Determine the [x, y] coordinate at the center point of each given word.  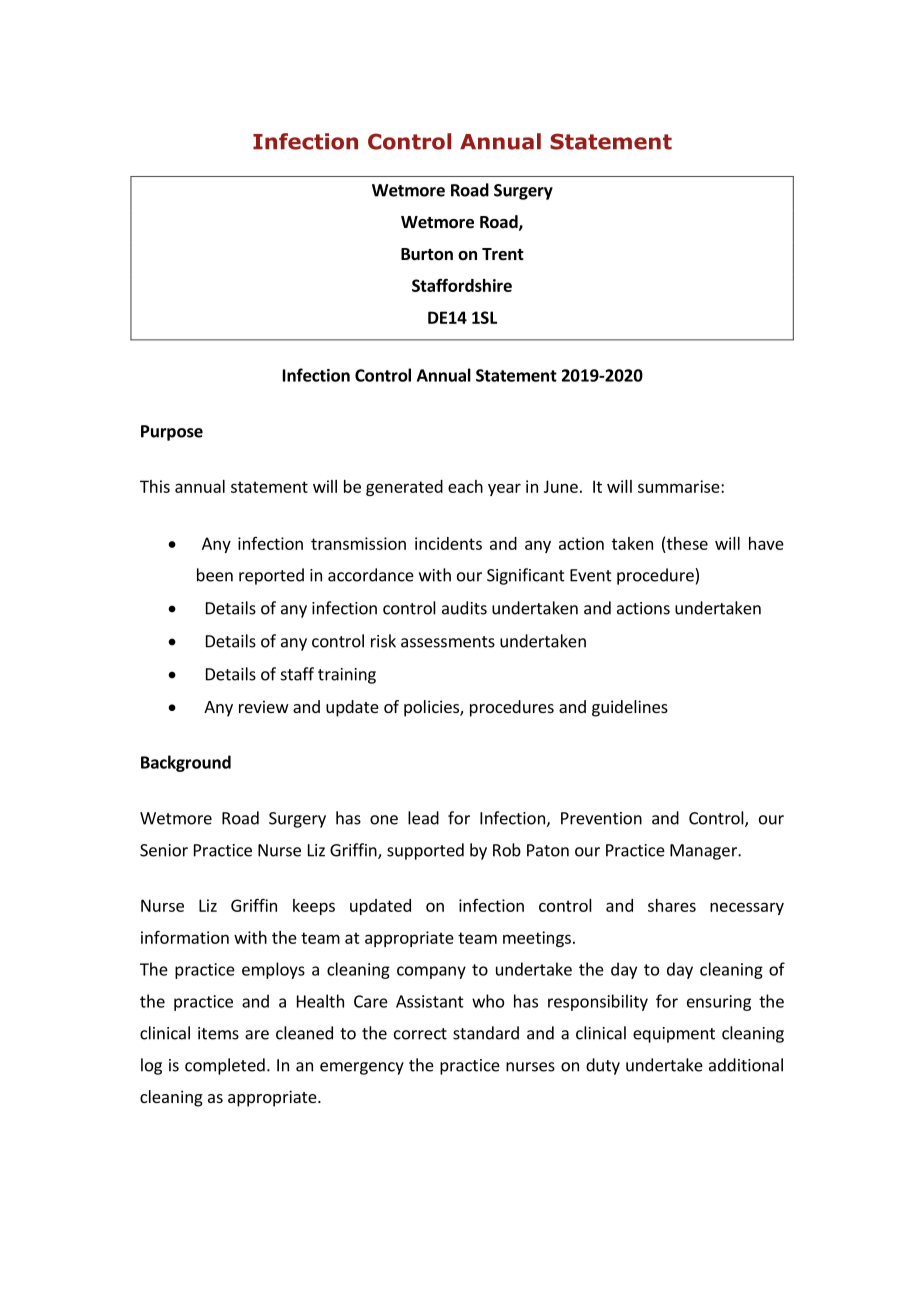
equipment [674, 1035]
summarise [680, 486]
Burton [427, 254]
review [264, 706]
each [465, 486]
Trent [503, 254]
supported [425, 851]
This [155, 486]
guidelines [630, 708]
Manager [704, 852]
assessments [448, 642]
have [766, 543]
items [218, 1033]
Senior [164, 850]
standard [486, 1033]
